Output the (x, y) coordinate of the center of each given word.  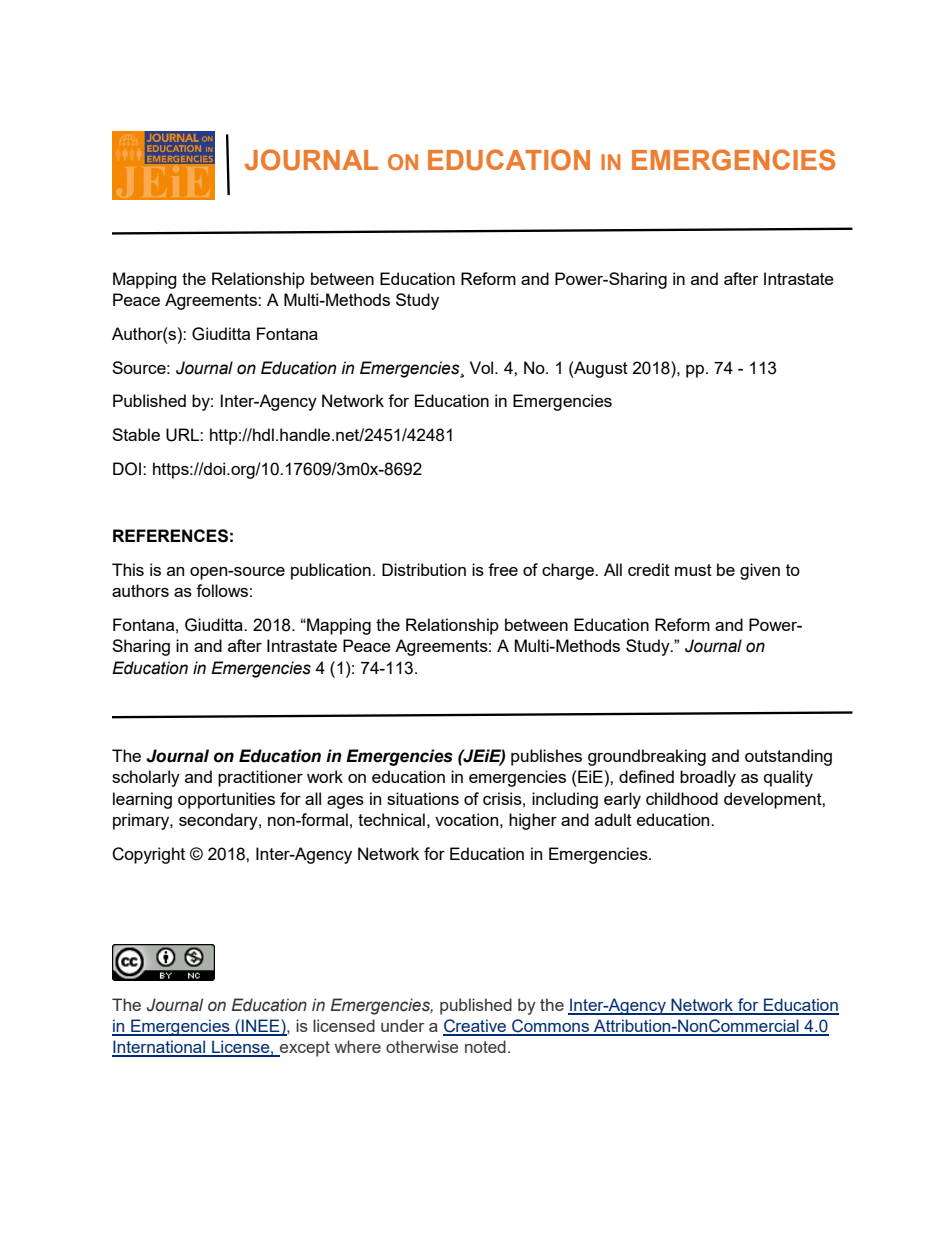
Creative (475, 1027)
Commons (550, 1027)
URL (183, 435)
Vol (483, 367)
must (693, 570)
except (304, 1049)
